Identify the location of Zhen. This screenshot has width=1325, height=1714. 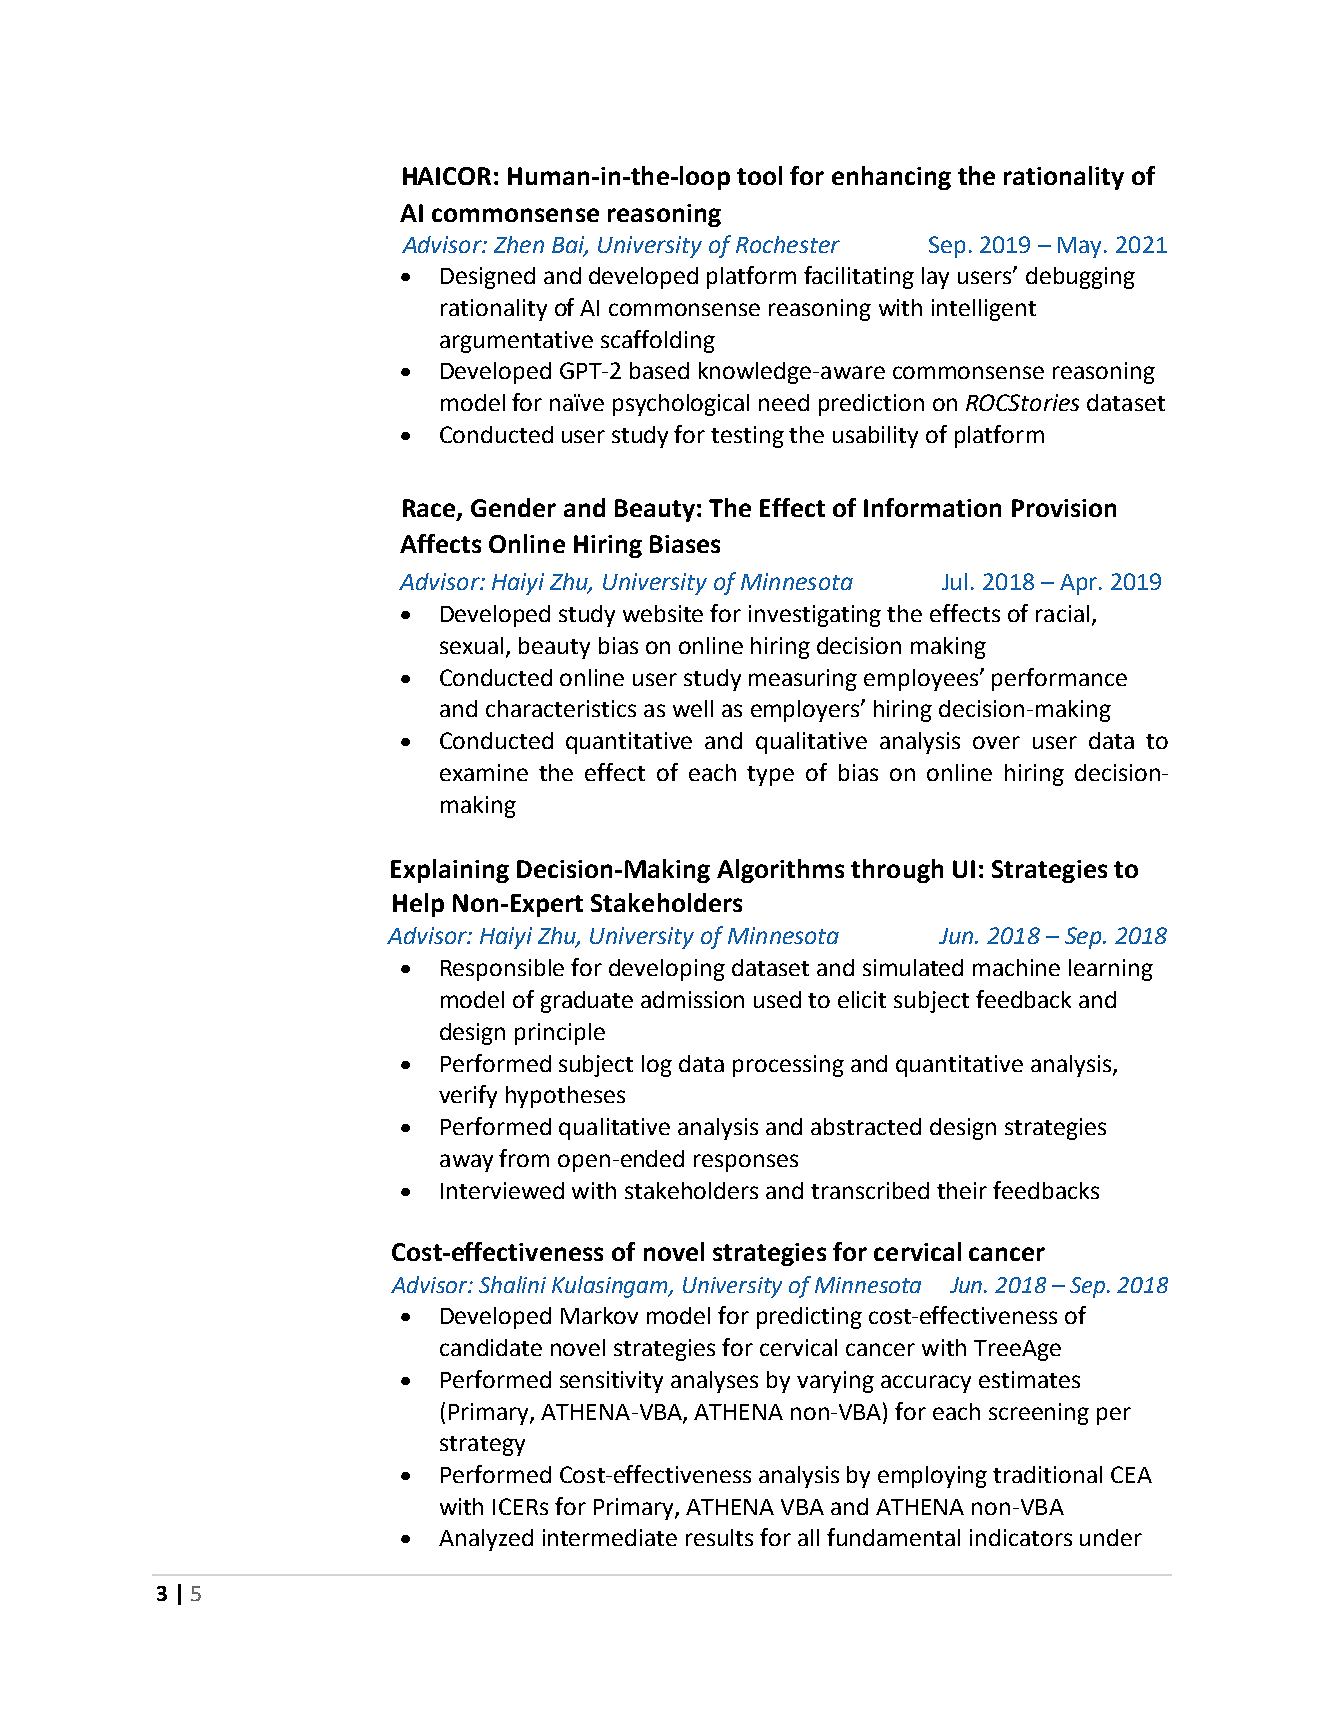
(519, 244).
